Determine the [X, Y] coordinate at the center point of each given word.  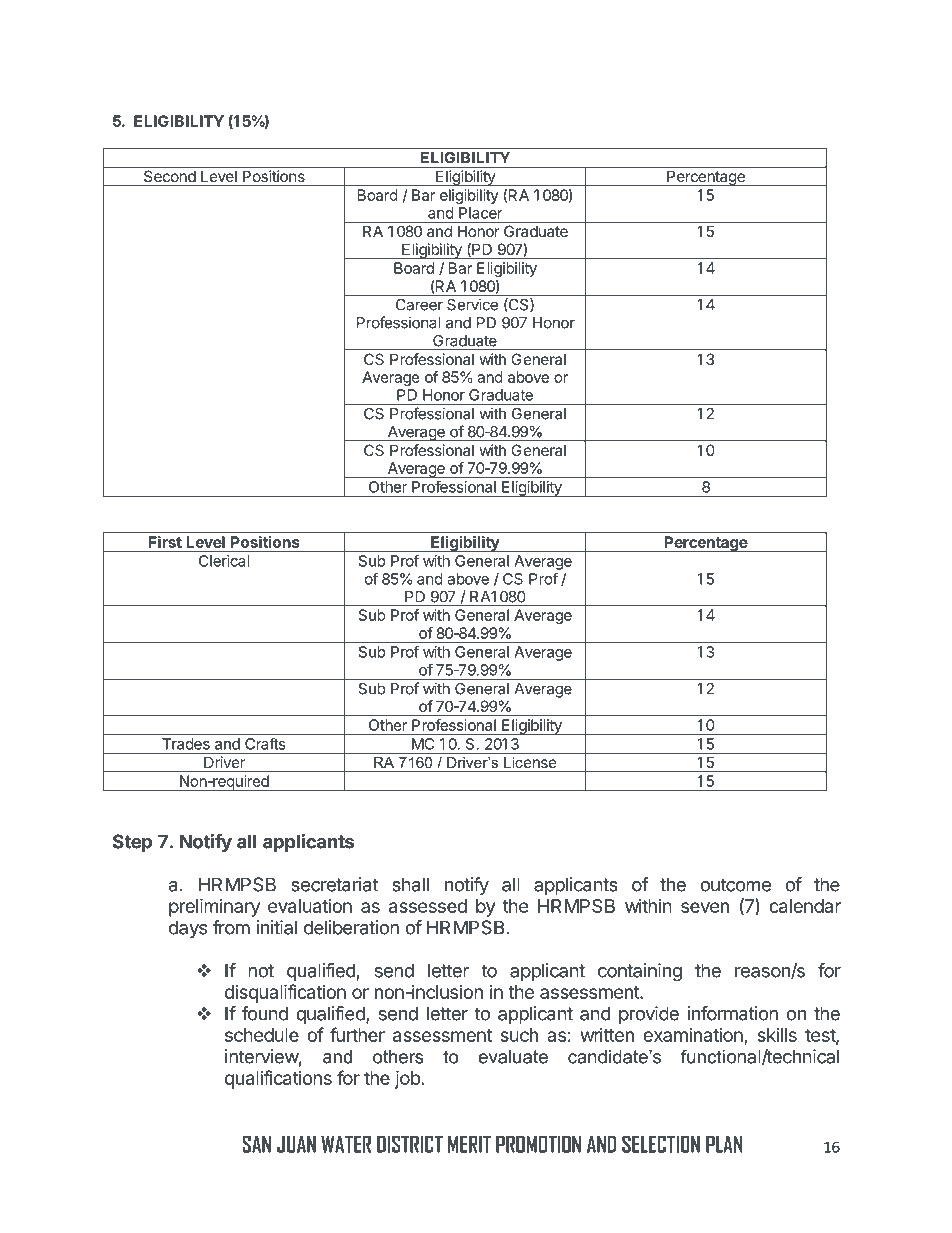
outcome [735, 885]
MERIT [469, 1144]
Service [472, 304]
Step [132, 843]
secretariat [334, 884]
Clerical [224, 561]
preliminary [214, 907]
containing [640, 972]
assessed [428, 906]
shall [410, 884]
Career [419, 305]
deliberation [351, 927]
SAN [256, 1144]
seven [705, 907]
